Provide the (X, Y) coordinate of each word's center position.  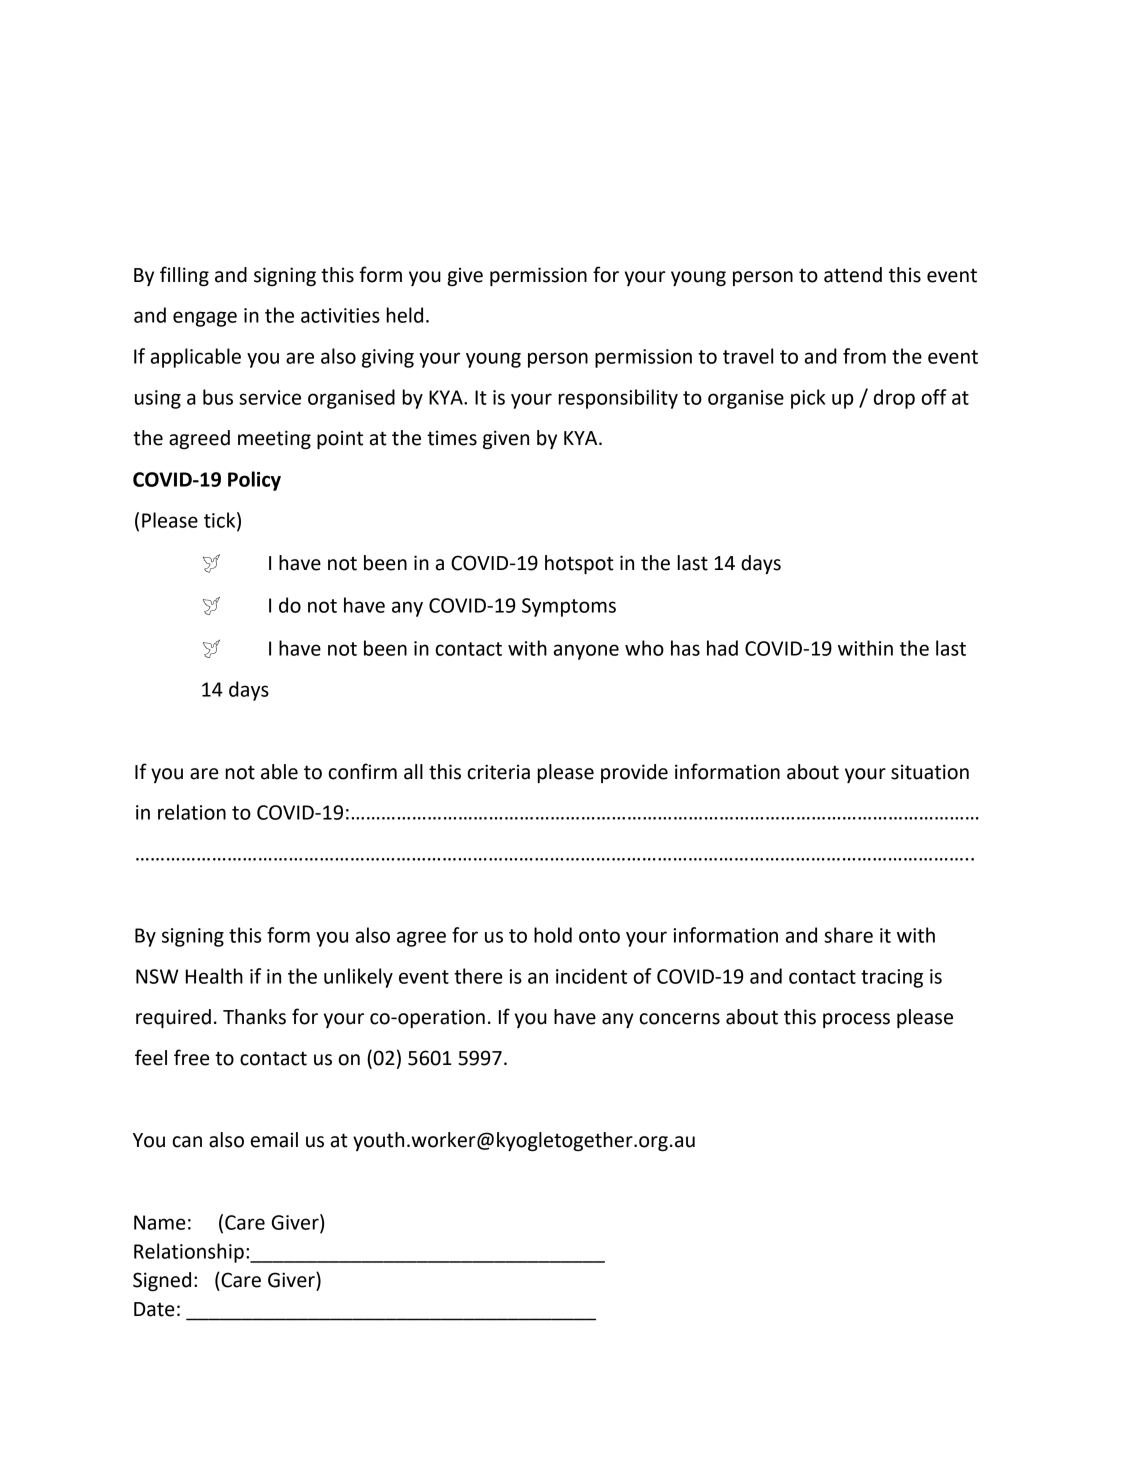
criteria (498, 772)
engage (205, 319)
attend (853, 275)
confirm (362, 771)
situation (930, 772)
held (405, 315)
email (274, 1140)
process (856, 1020)
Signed (162, 1281)
